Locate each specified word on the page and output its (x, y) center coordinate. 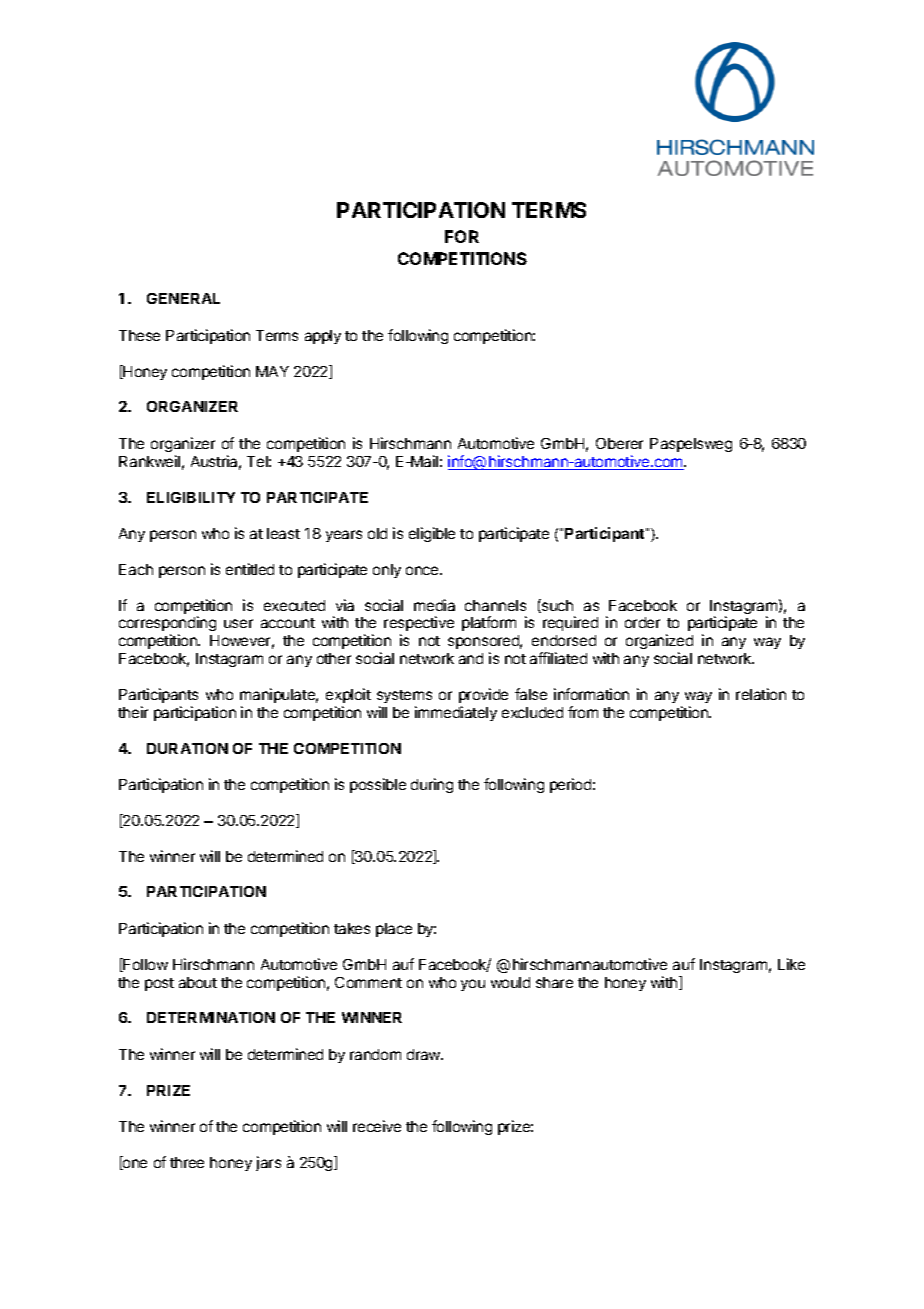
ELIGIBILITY (191, 497)
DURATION (187, 748)
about (198, 982)
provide (483, 695)
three (187, 1162)
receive (377, 1126)
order (642, 622)
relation (761, 694)
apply (323, 337)
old (377, 533)
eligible (432, 534)
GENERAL (183, 298)
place (394, 930)
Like (791, 964)
